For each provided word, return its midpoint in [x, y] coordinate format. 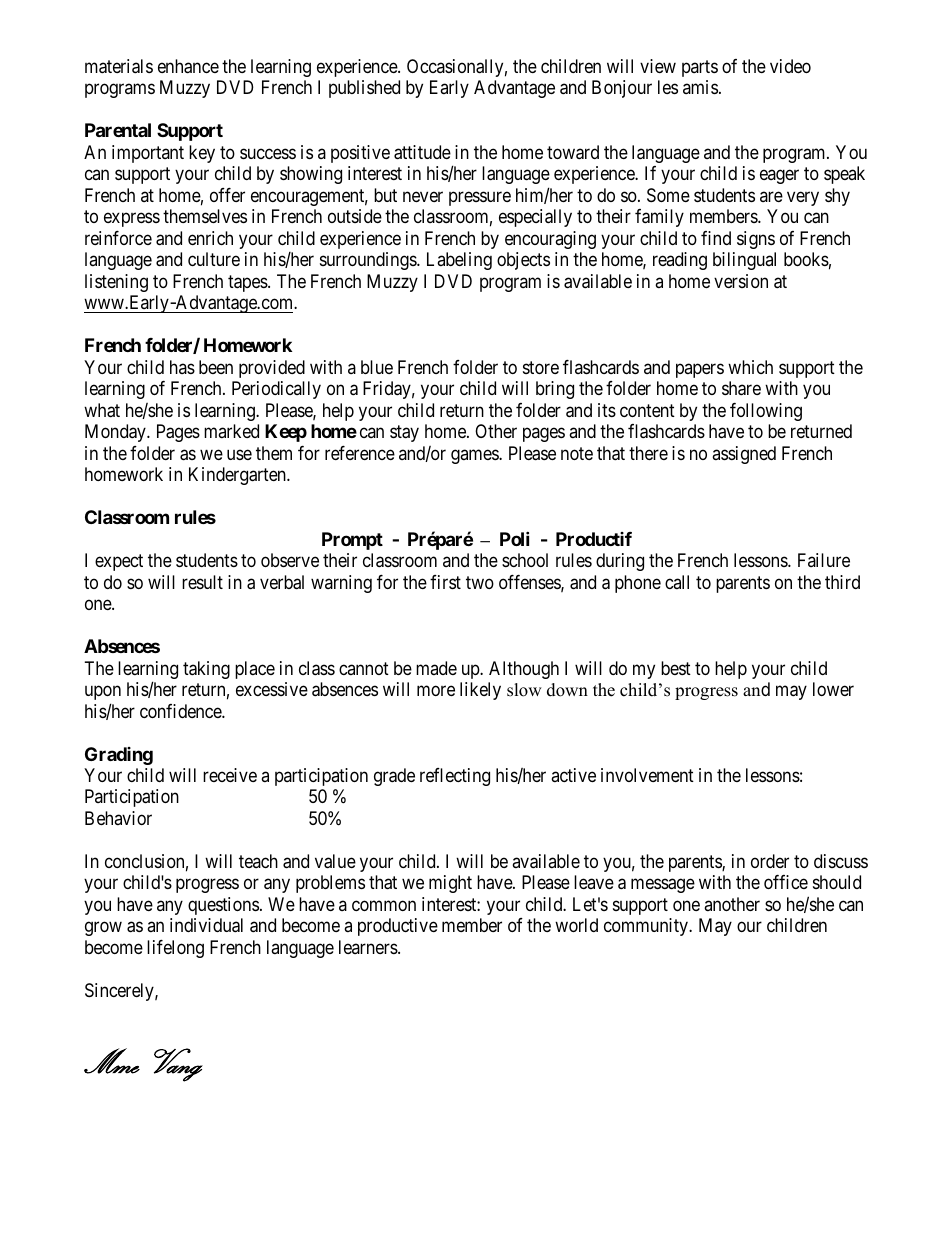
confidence [181, 711]
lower [833, 689]
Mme [112, 1061]
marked [231, 431]
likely [480, 691]
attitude [422, 152]
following [766, 412]
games [475, 456]
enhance [188, 66]
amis [700, 87]
